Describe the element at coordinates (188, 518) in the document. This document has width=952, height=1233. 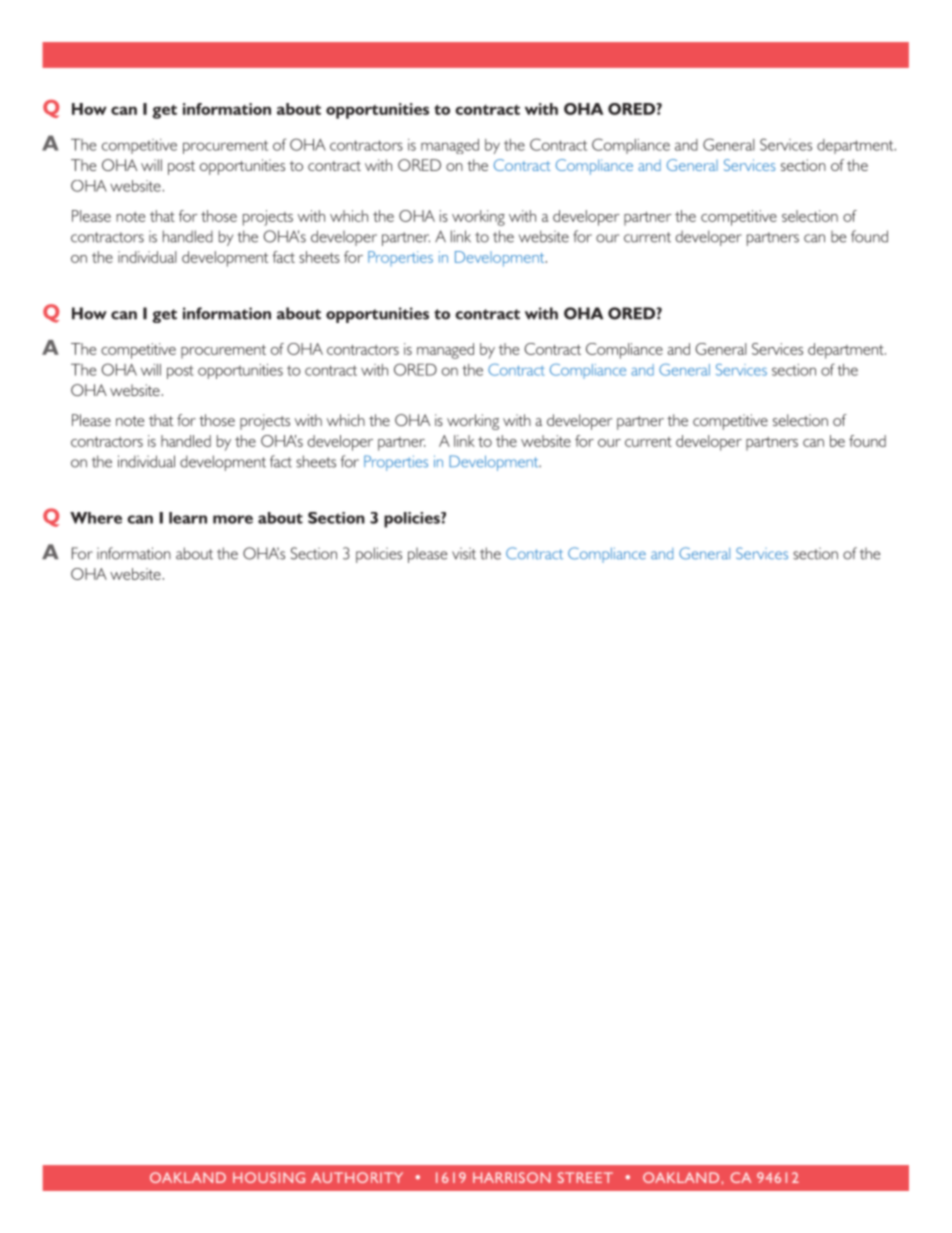
I see `learn` at that location.
